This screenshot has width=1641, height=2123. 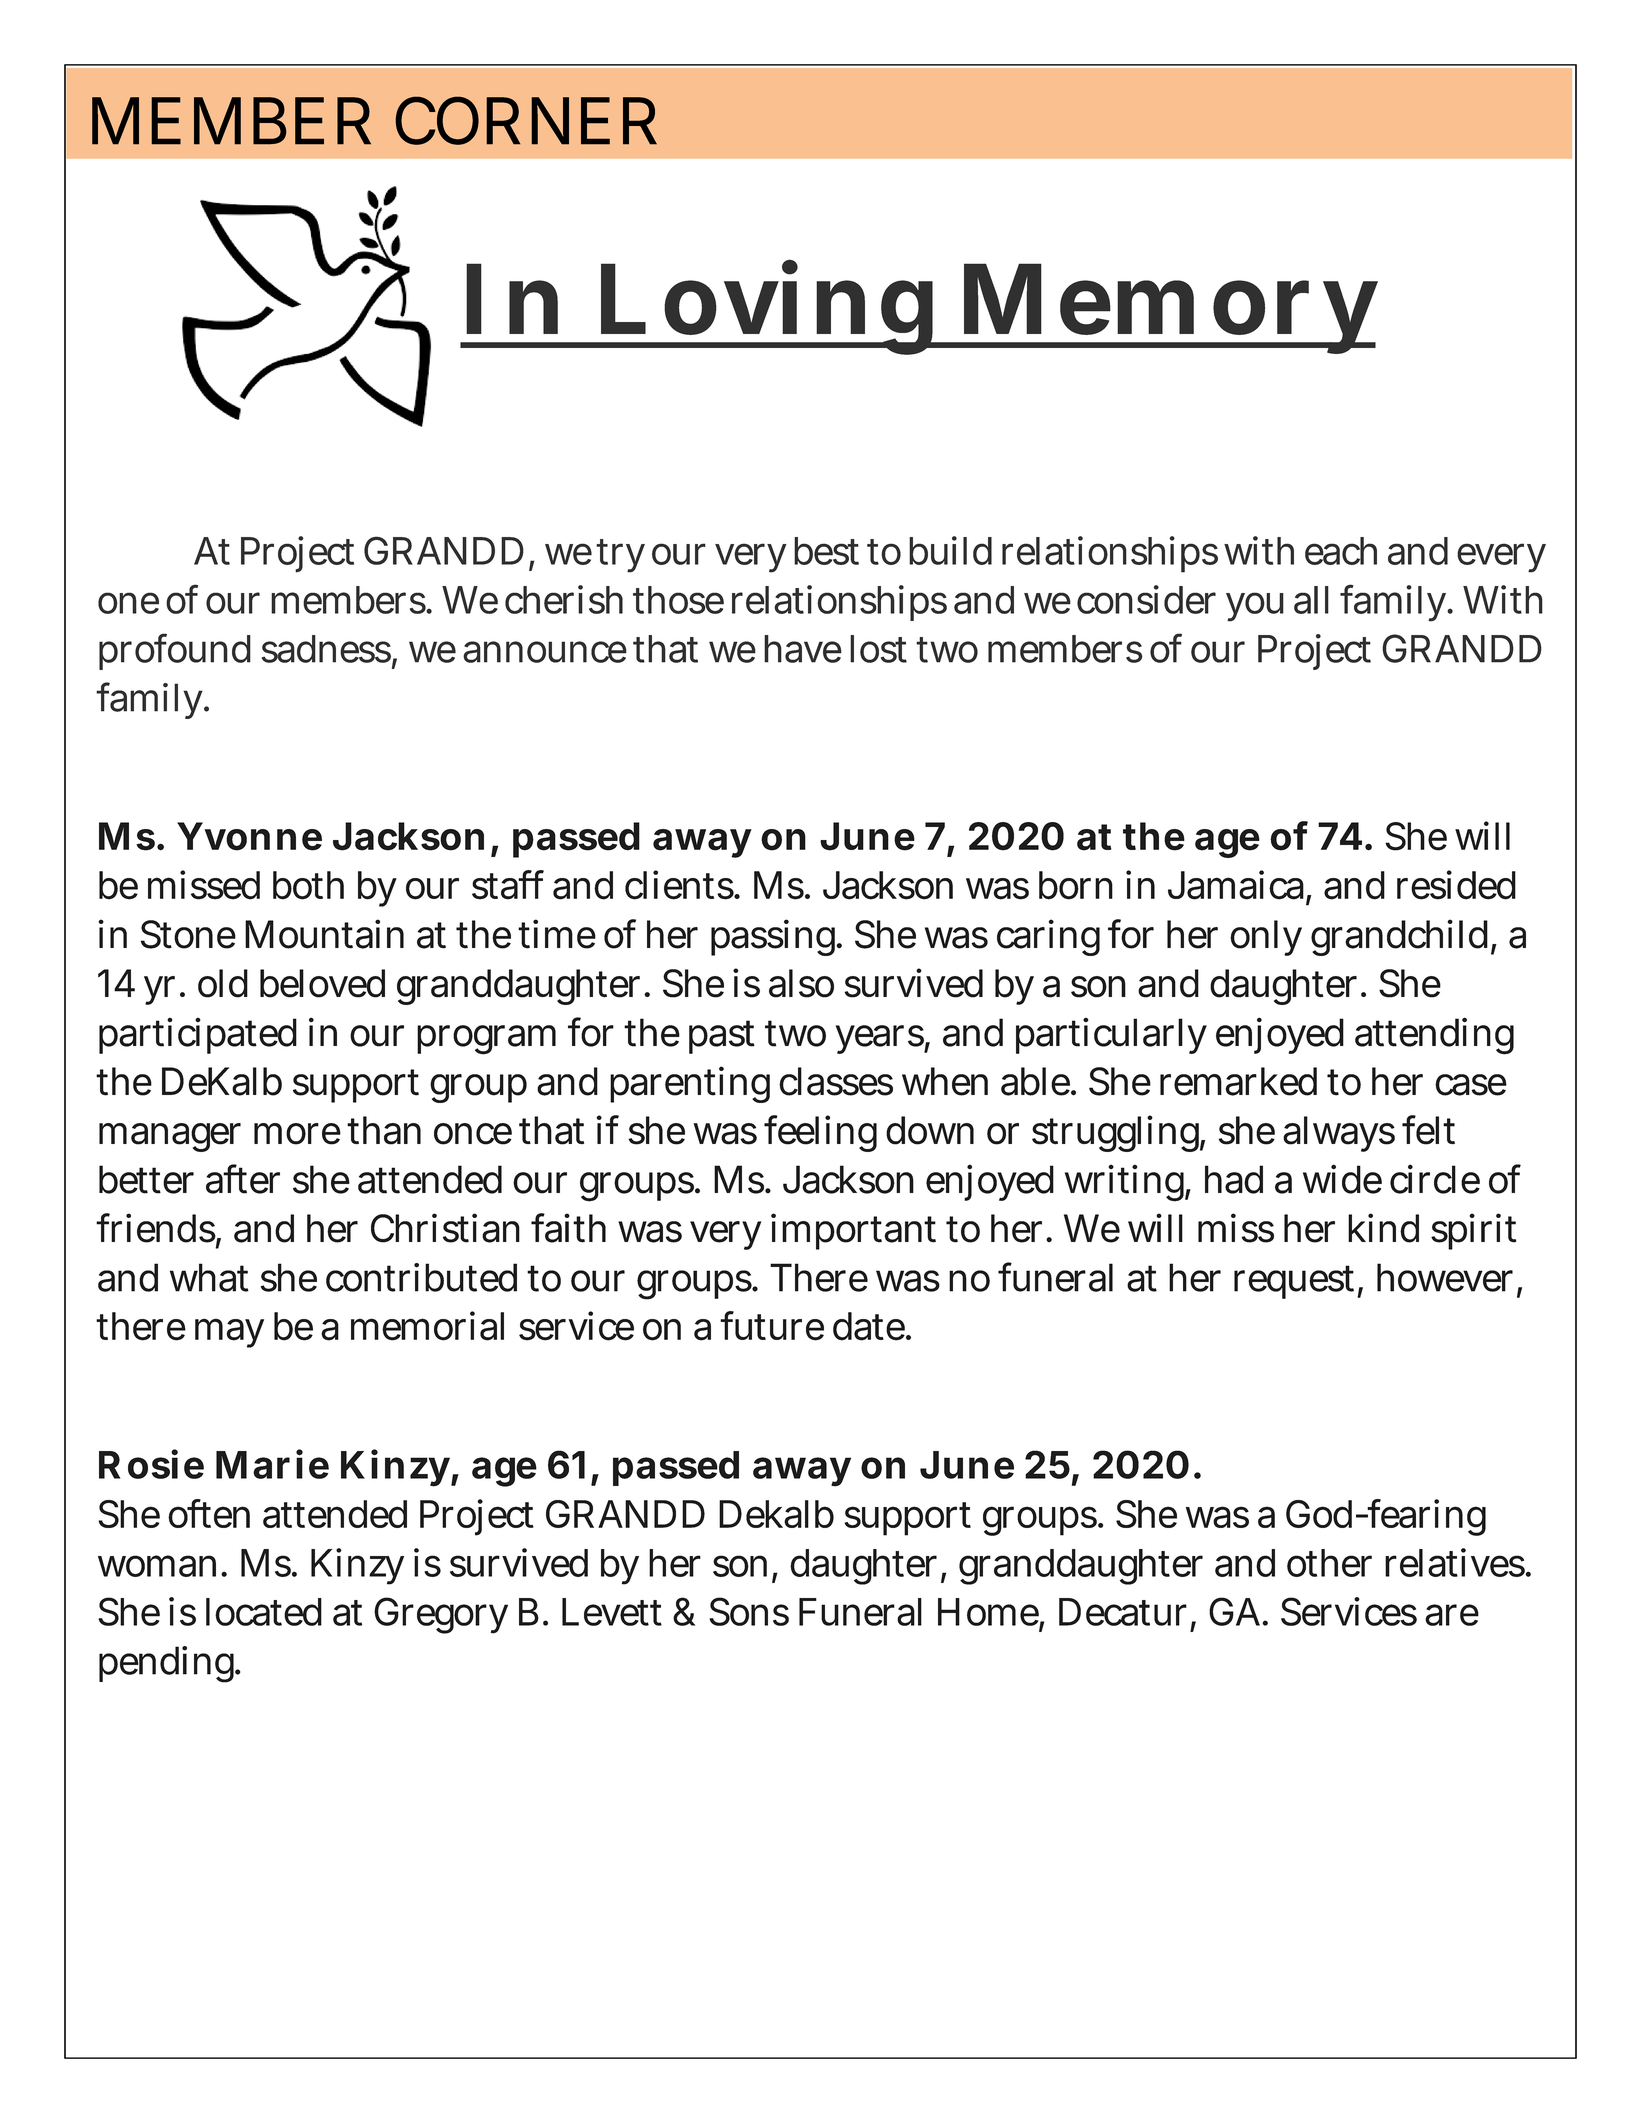 I want to click on Gregory, so click(x=441, y=1615).
